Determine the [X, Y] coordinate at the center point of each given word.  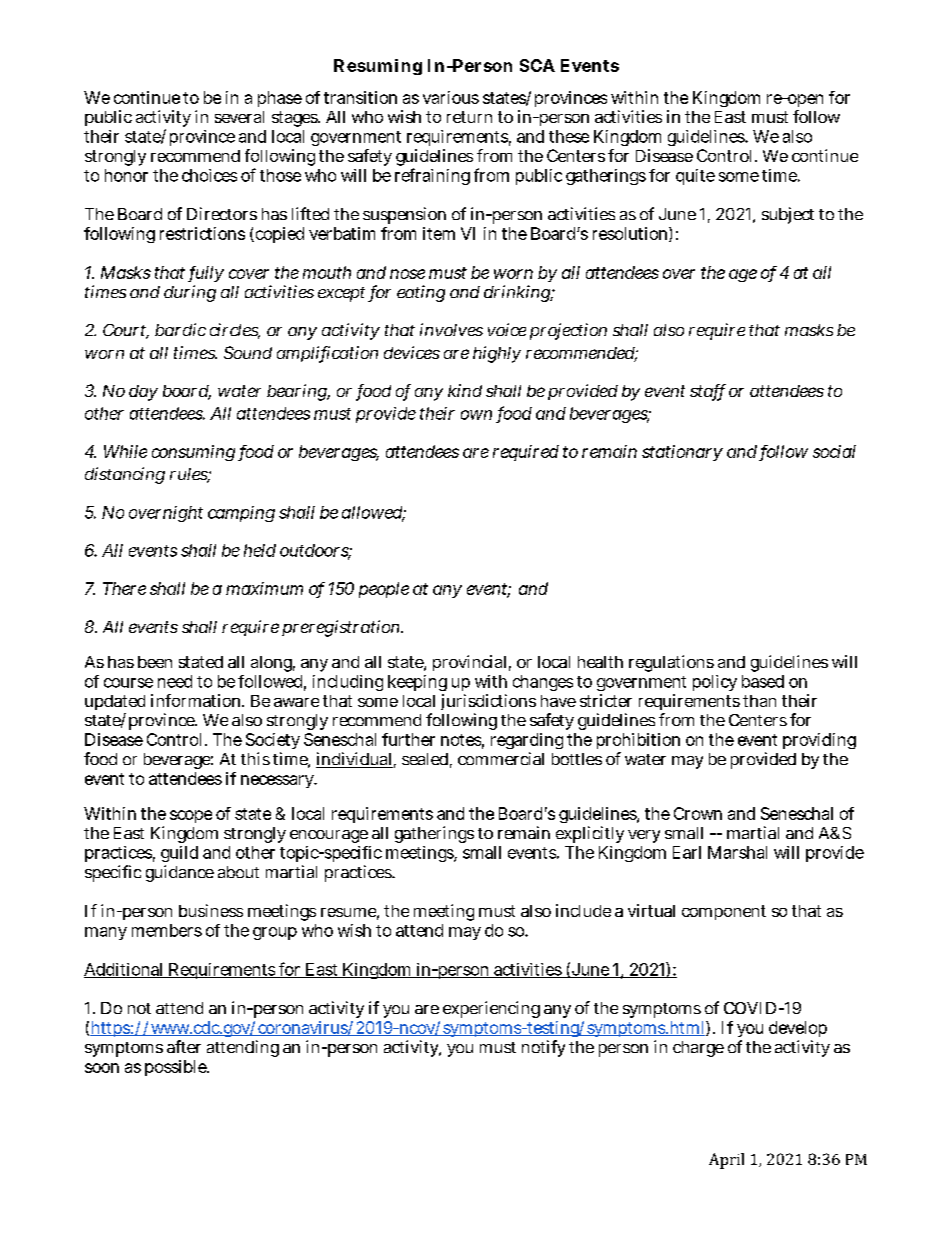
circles [235, 331]
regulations [671, 663]
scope [191, 816]
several [239, 117]
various [451, 97]
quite [695, 177]
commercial [501, 758]
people [384, 590]
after [184, 1046]
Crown [698, 813]
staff [708, 392]
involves [451, 329]
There [124, 588]
